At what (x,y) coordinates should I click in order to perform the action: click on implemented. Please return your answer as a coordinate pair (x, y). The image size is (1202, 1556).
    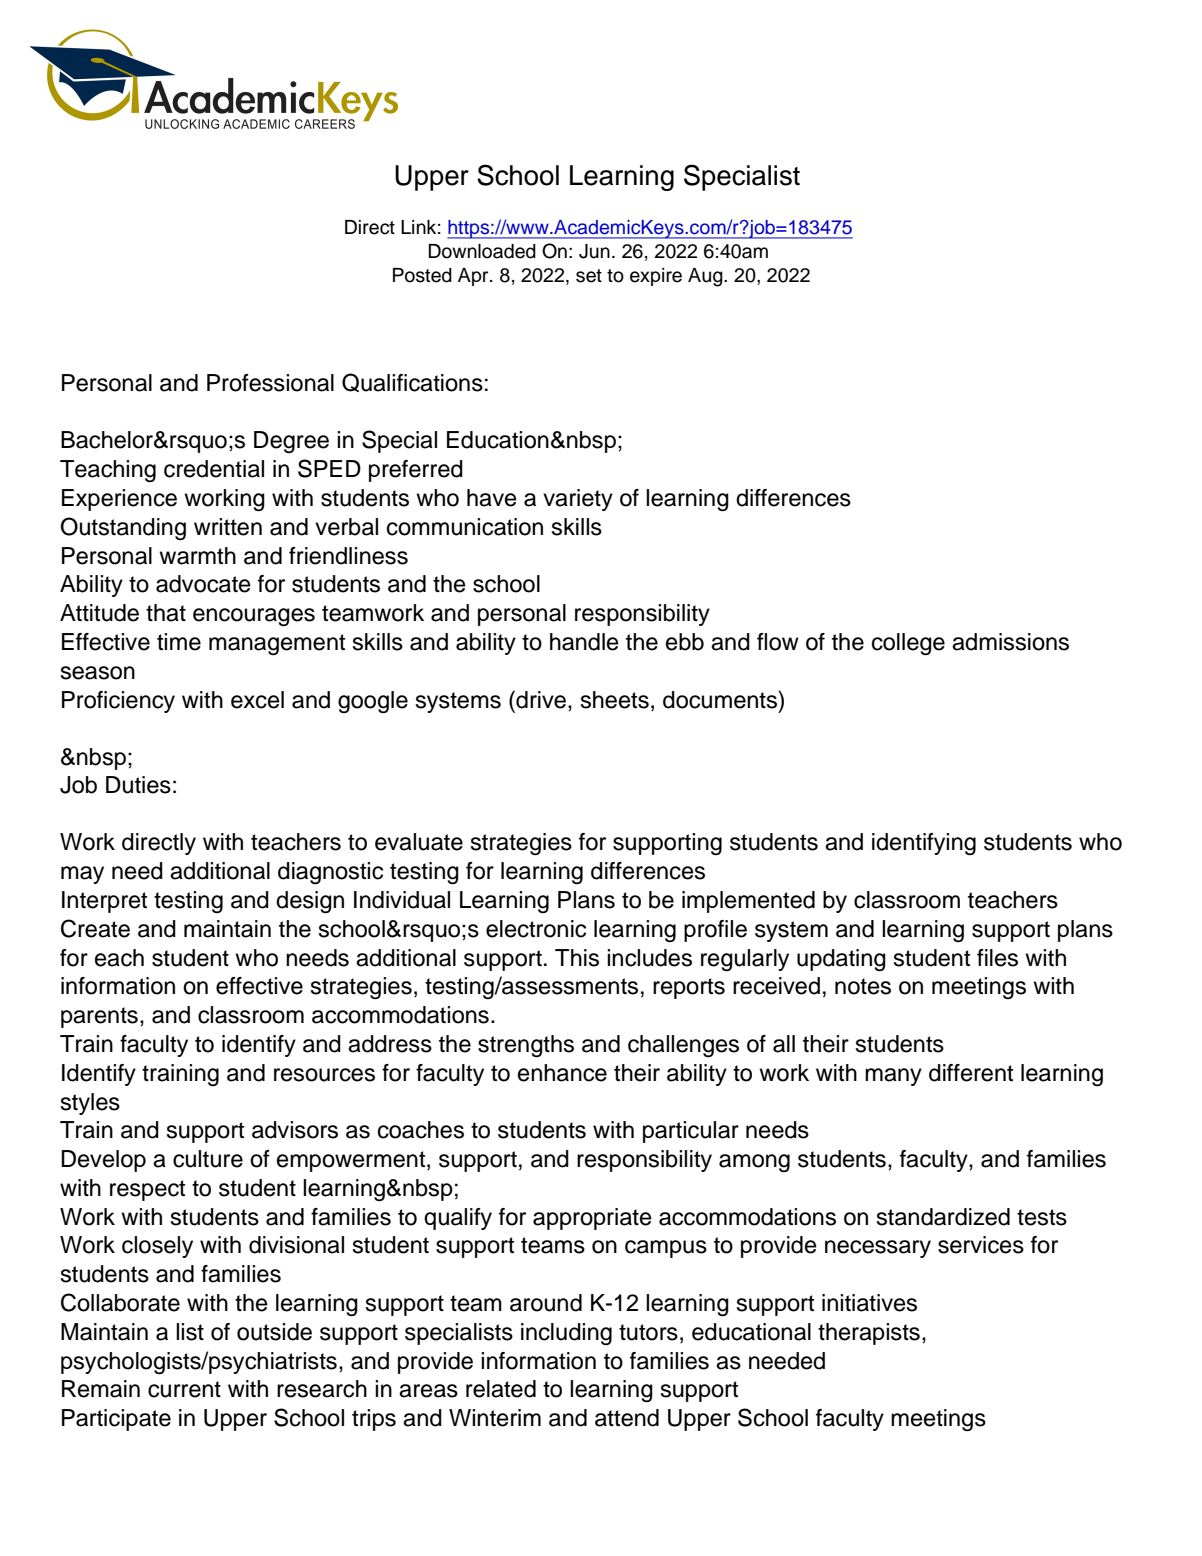
    Looking at the image, I should click on (748, 902).
